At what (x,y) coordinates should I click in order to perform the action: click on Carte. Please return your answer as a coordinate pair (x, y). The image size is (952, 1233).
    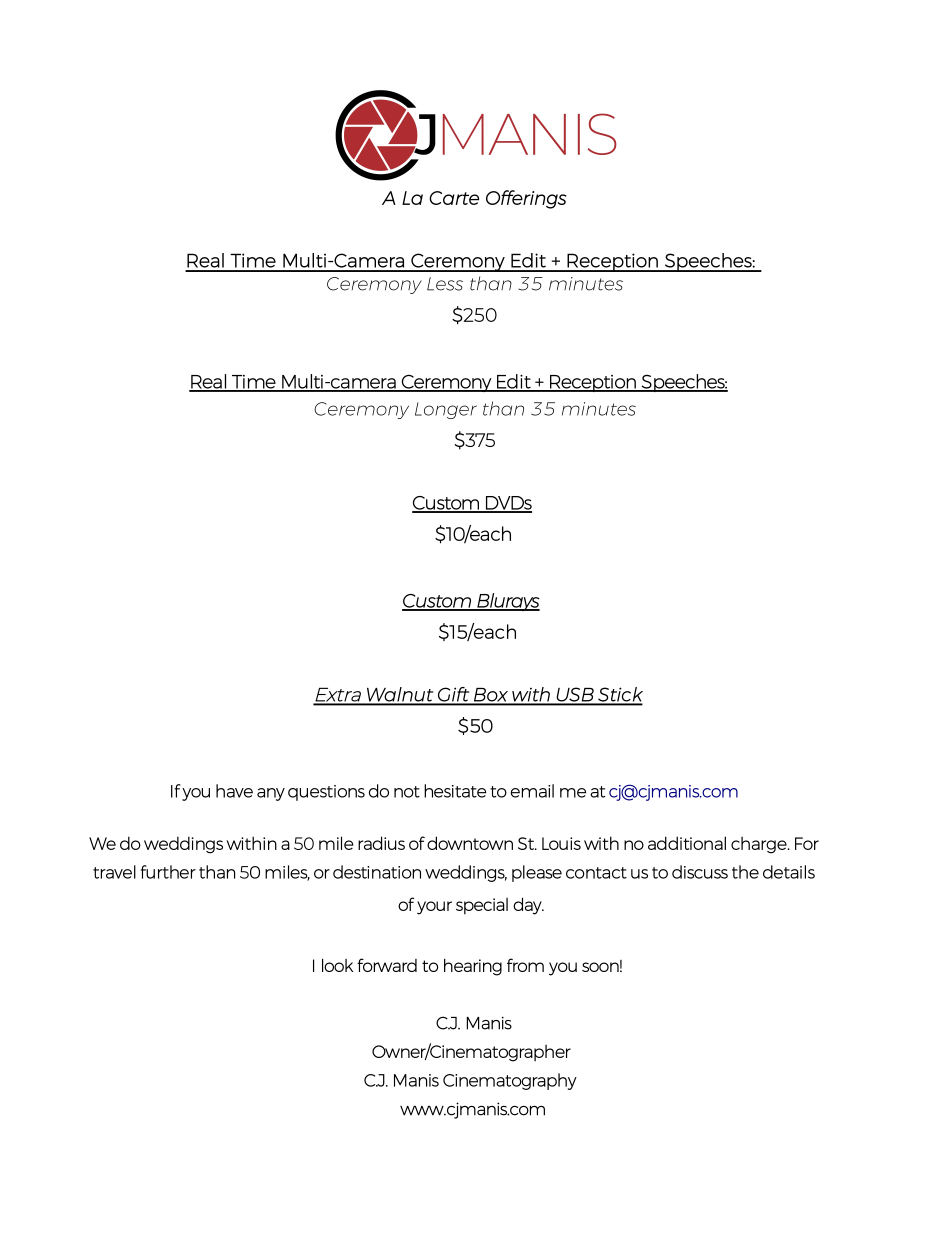
    Looking at the image, I should click on (454, 198).
